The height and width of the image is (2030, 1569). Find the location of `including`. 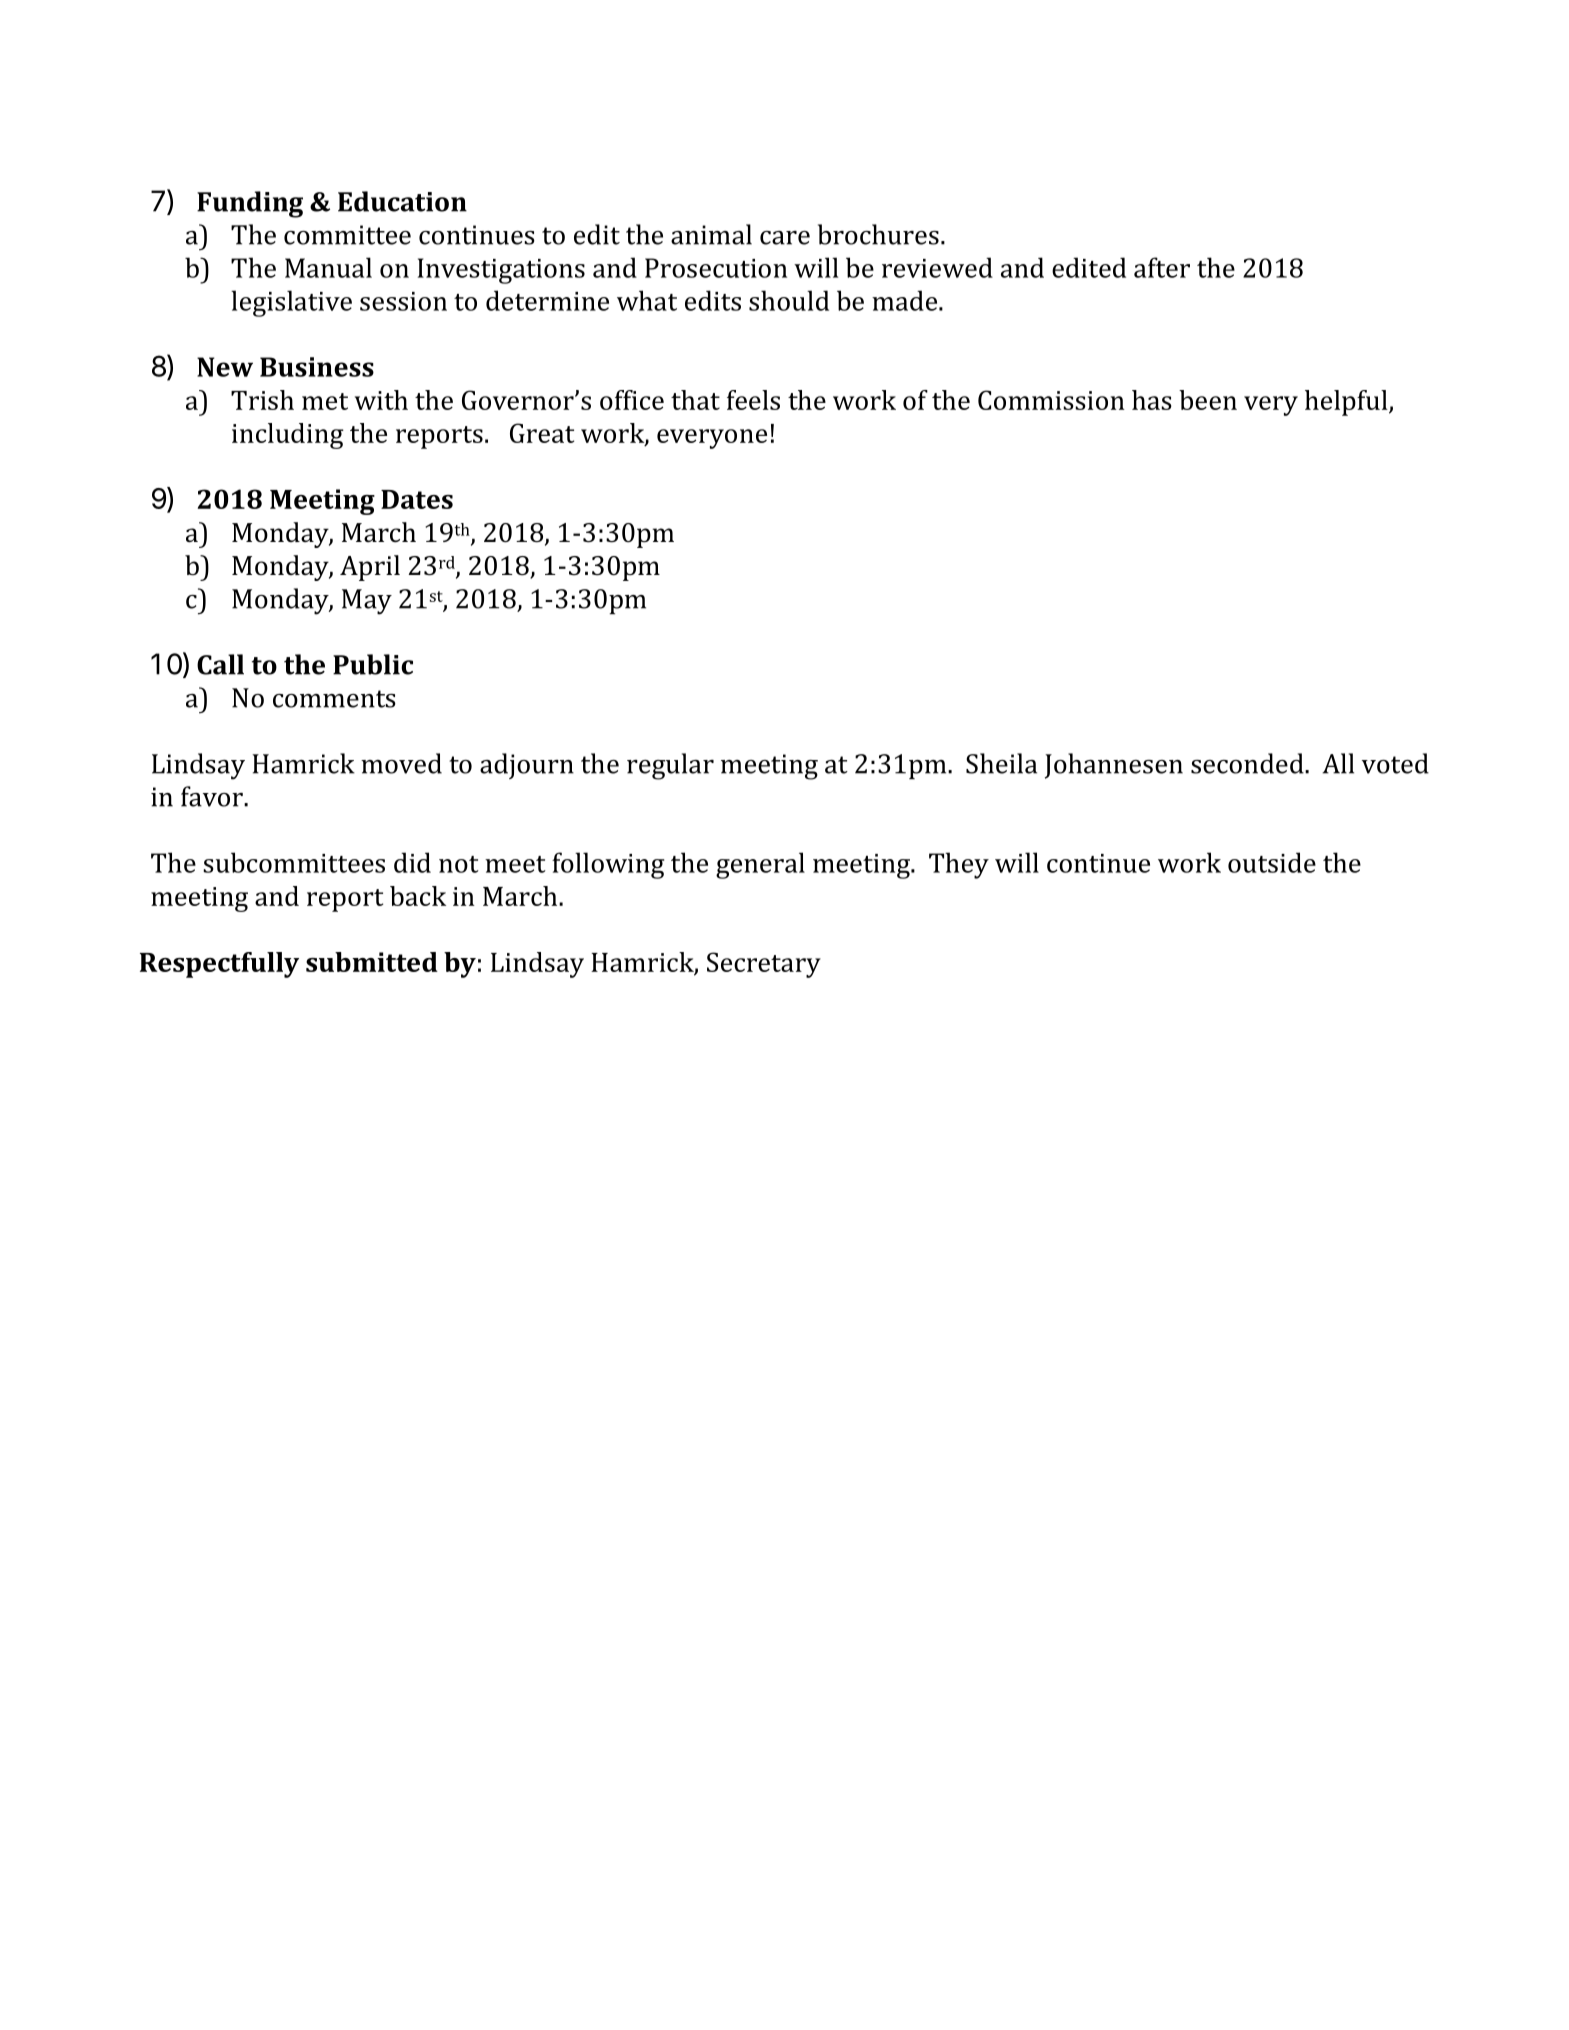

including is located at coordinates (288, 436).
